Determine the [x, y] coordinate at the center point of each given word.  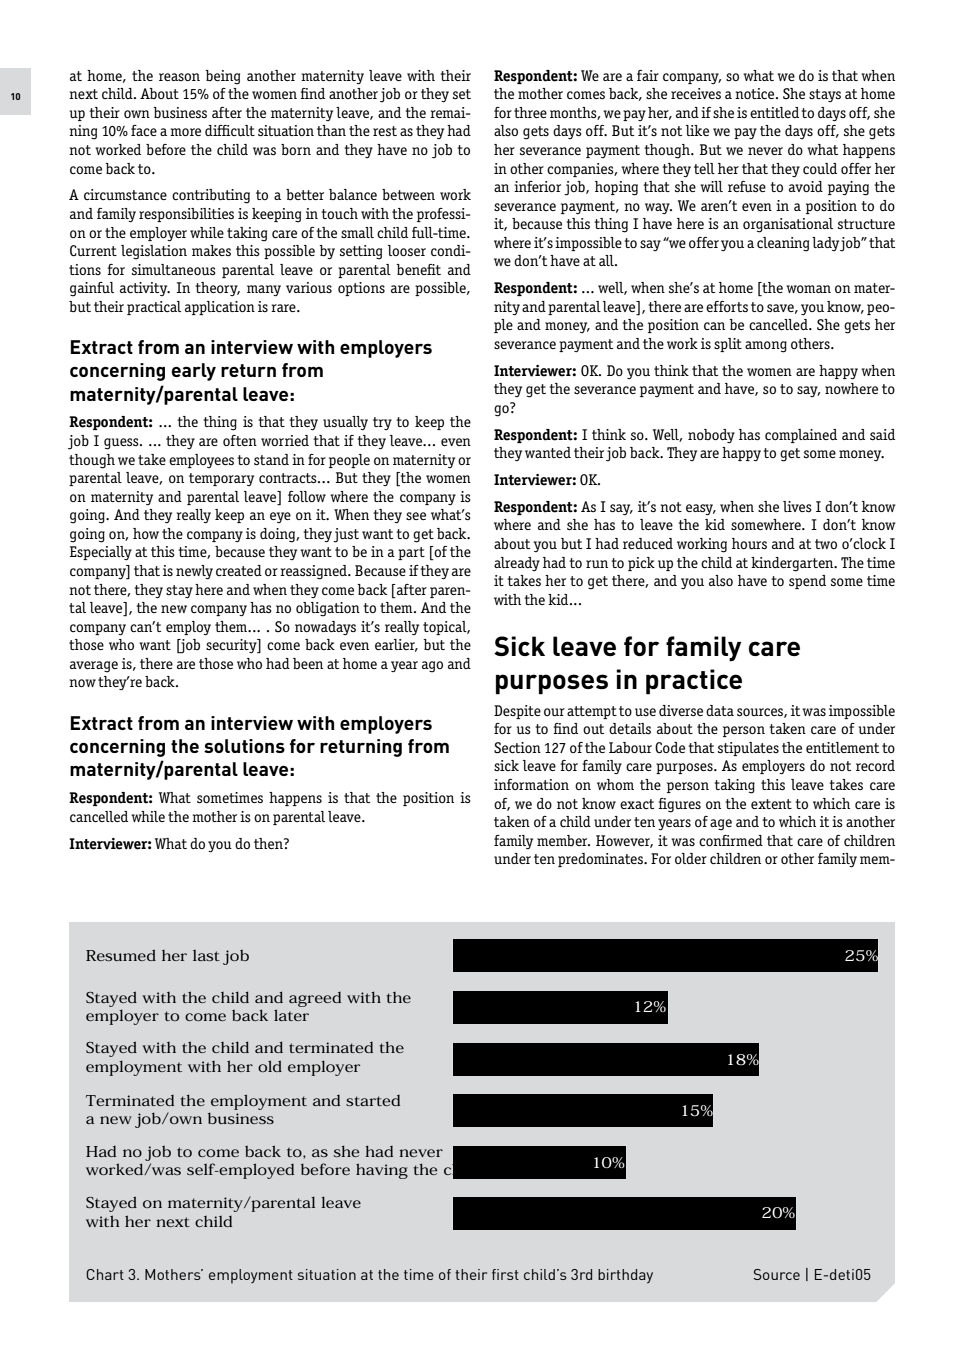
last [206, 955]
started [373, 1100]
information [531, 784]
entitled [774, 112]
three [530, 112]
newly [194, 572]
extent [771, 804]
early [194, 372]
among [766, 347]
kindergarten [793, 564]
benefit [418, 269]
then [269, 843]
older [691, 858]
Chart [105, 1274]
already [517, 564]
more [185, 132]
